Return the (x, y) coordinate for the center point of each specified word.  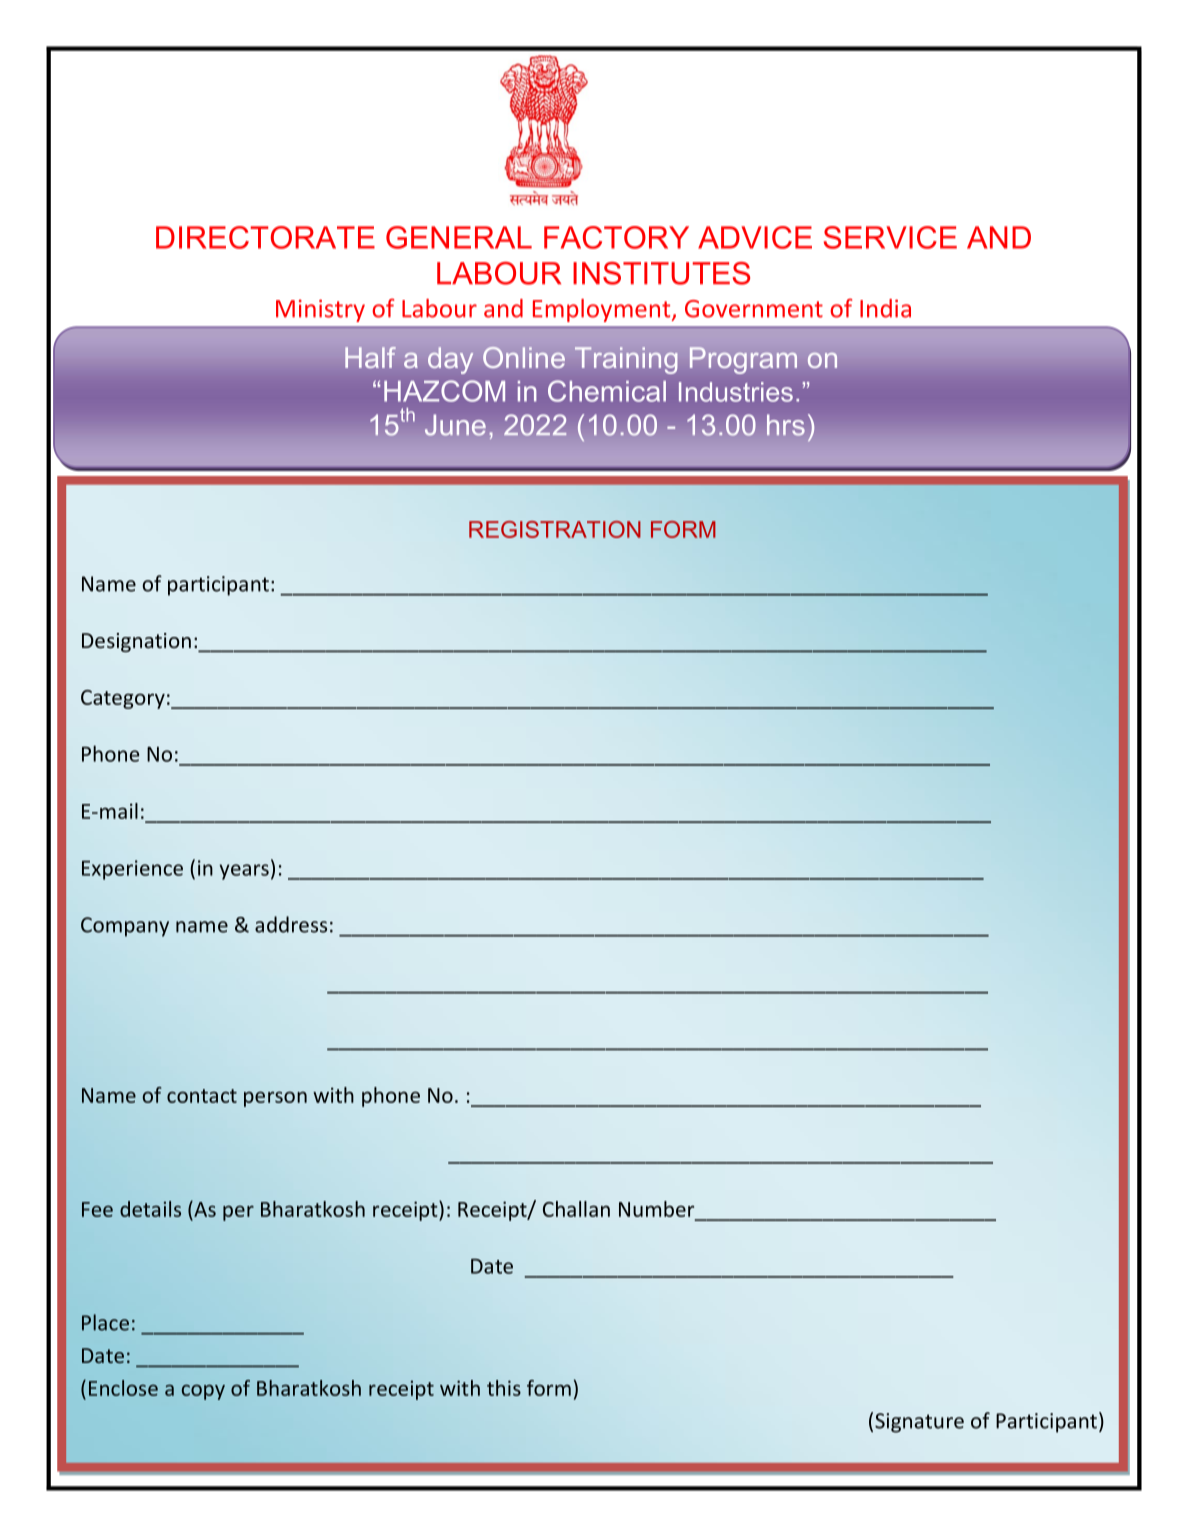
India (885, 308)
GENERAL (459, 237)
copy (203, 1392)
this (504, 1388)
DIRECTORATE (265, 237)
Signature (919, 1423)
